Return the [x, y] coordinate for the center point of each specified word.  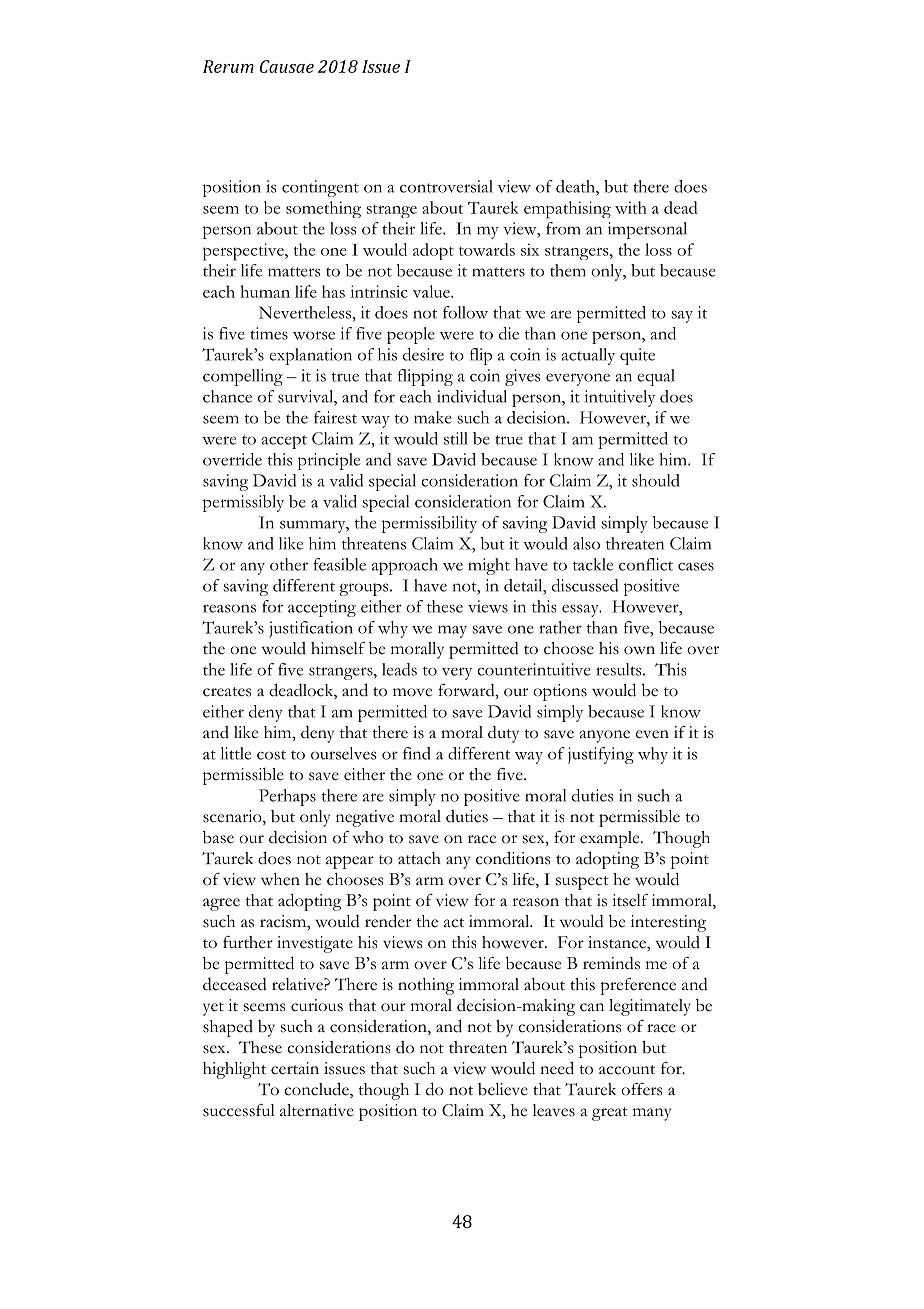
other [289, 564]
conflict [646, 564]
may [452, 631]
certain [295, 1068]
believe [503, 1089]
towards [487, 249]
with [631, 207]
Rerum [228, 66]
